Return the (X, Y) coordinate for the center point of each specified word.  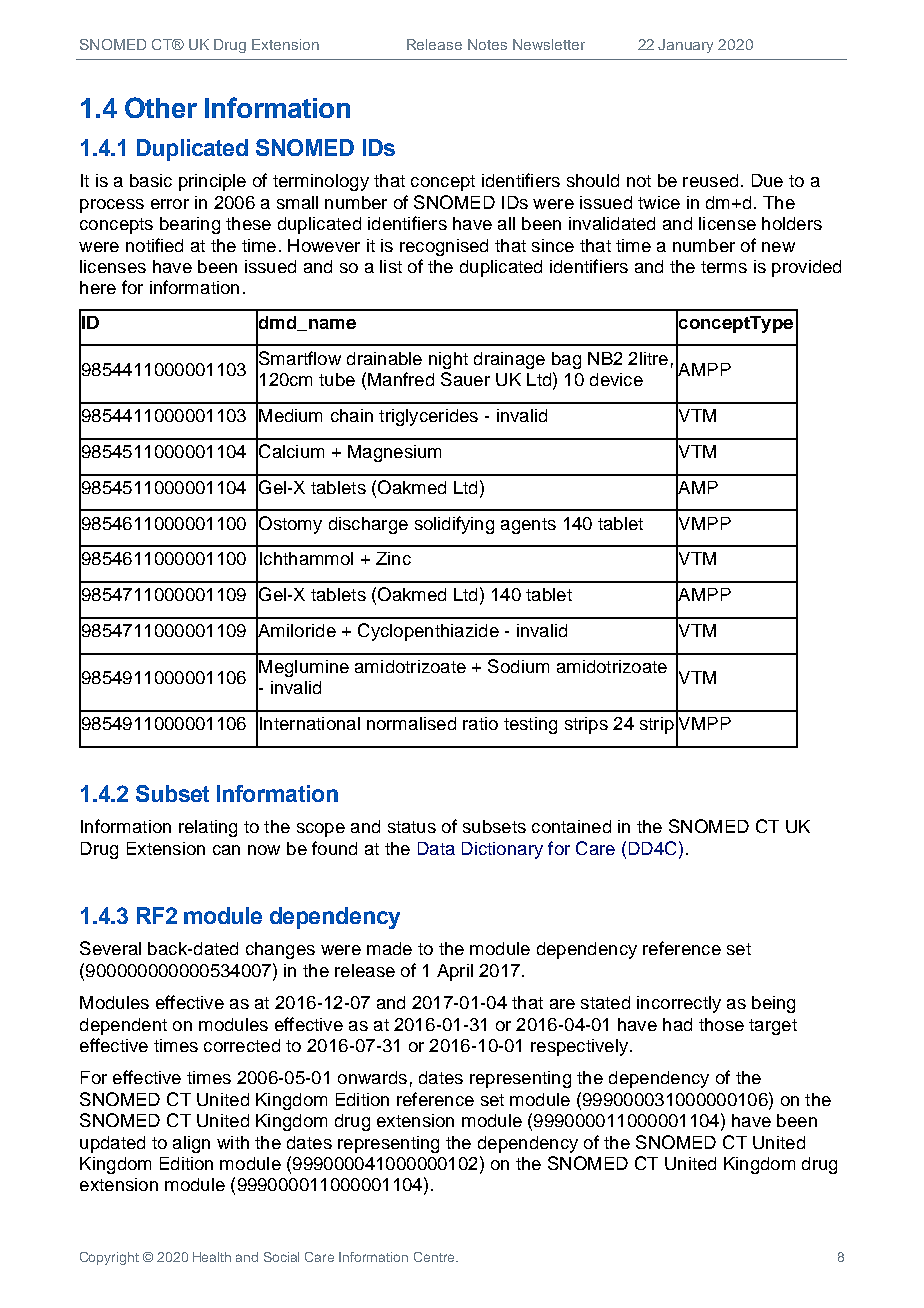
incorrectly (679, 1004)
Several (110, 948)
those (721, 1024)
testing (530, 725)
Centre (435, 1257)
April (455, 972)
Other (161, 107)
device (616, 379)
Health (212, 1257)
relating (208, 828)
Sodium (518, 666)
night (448, 360)
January (685, 46)
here (98, 287)
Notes (487, 44)
